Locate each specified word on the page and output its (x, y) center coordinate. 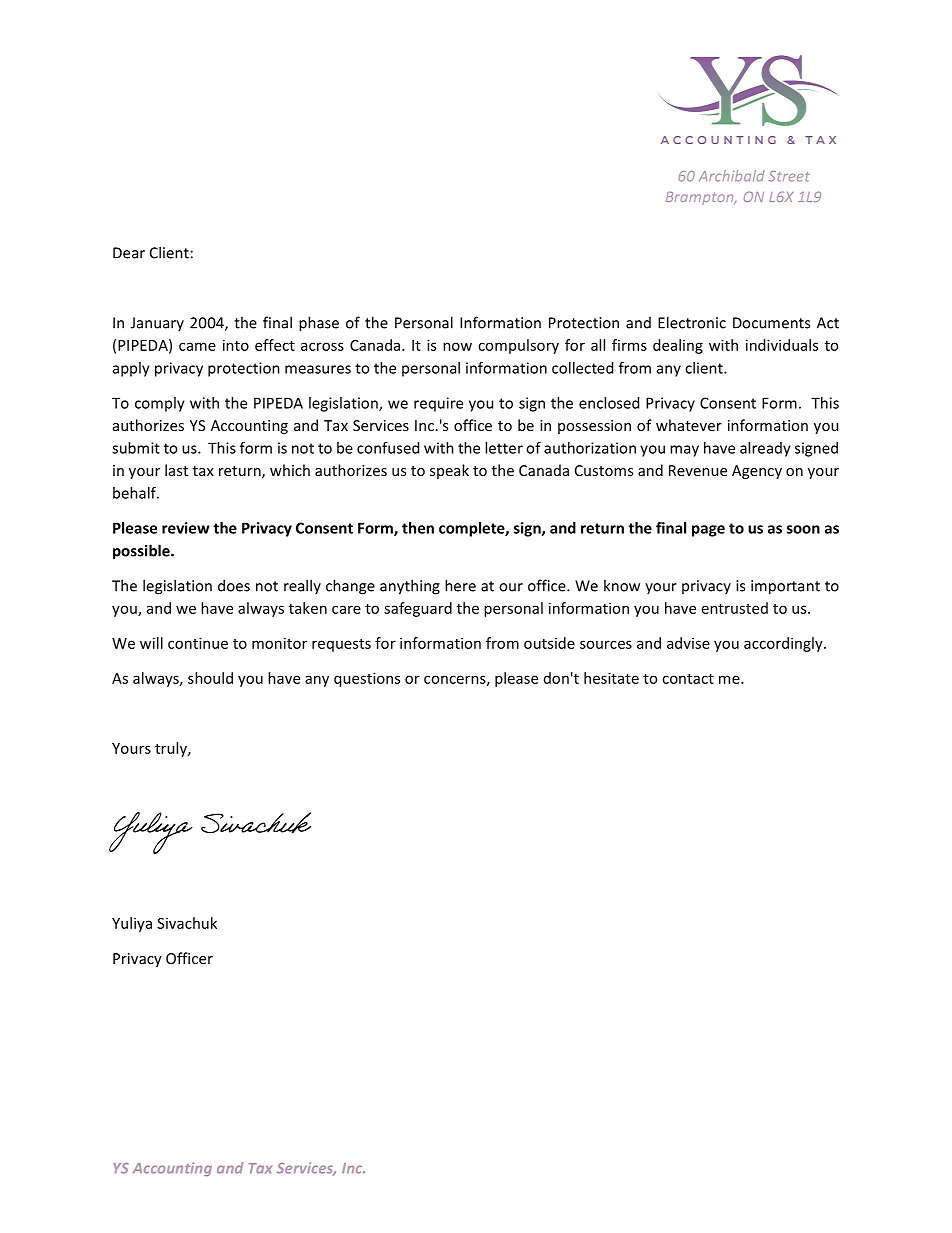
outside (549, 643)
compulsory (518, 346)
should (210, 678)
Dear (129, 253)
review (186, 528)
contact (688, 679)
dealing (678, 346)
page (708, 531)
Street (789, 176)
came (197, 346)
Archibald (732, 176)
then (418, 528)
